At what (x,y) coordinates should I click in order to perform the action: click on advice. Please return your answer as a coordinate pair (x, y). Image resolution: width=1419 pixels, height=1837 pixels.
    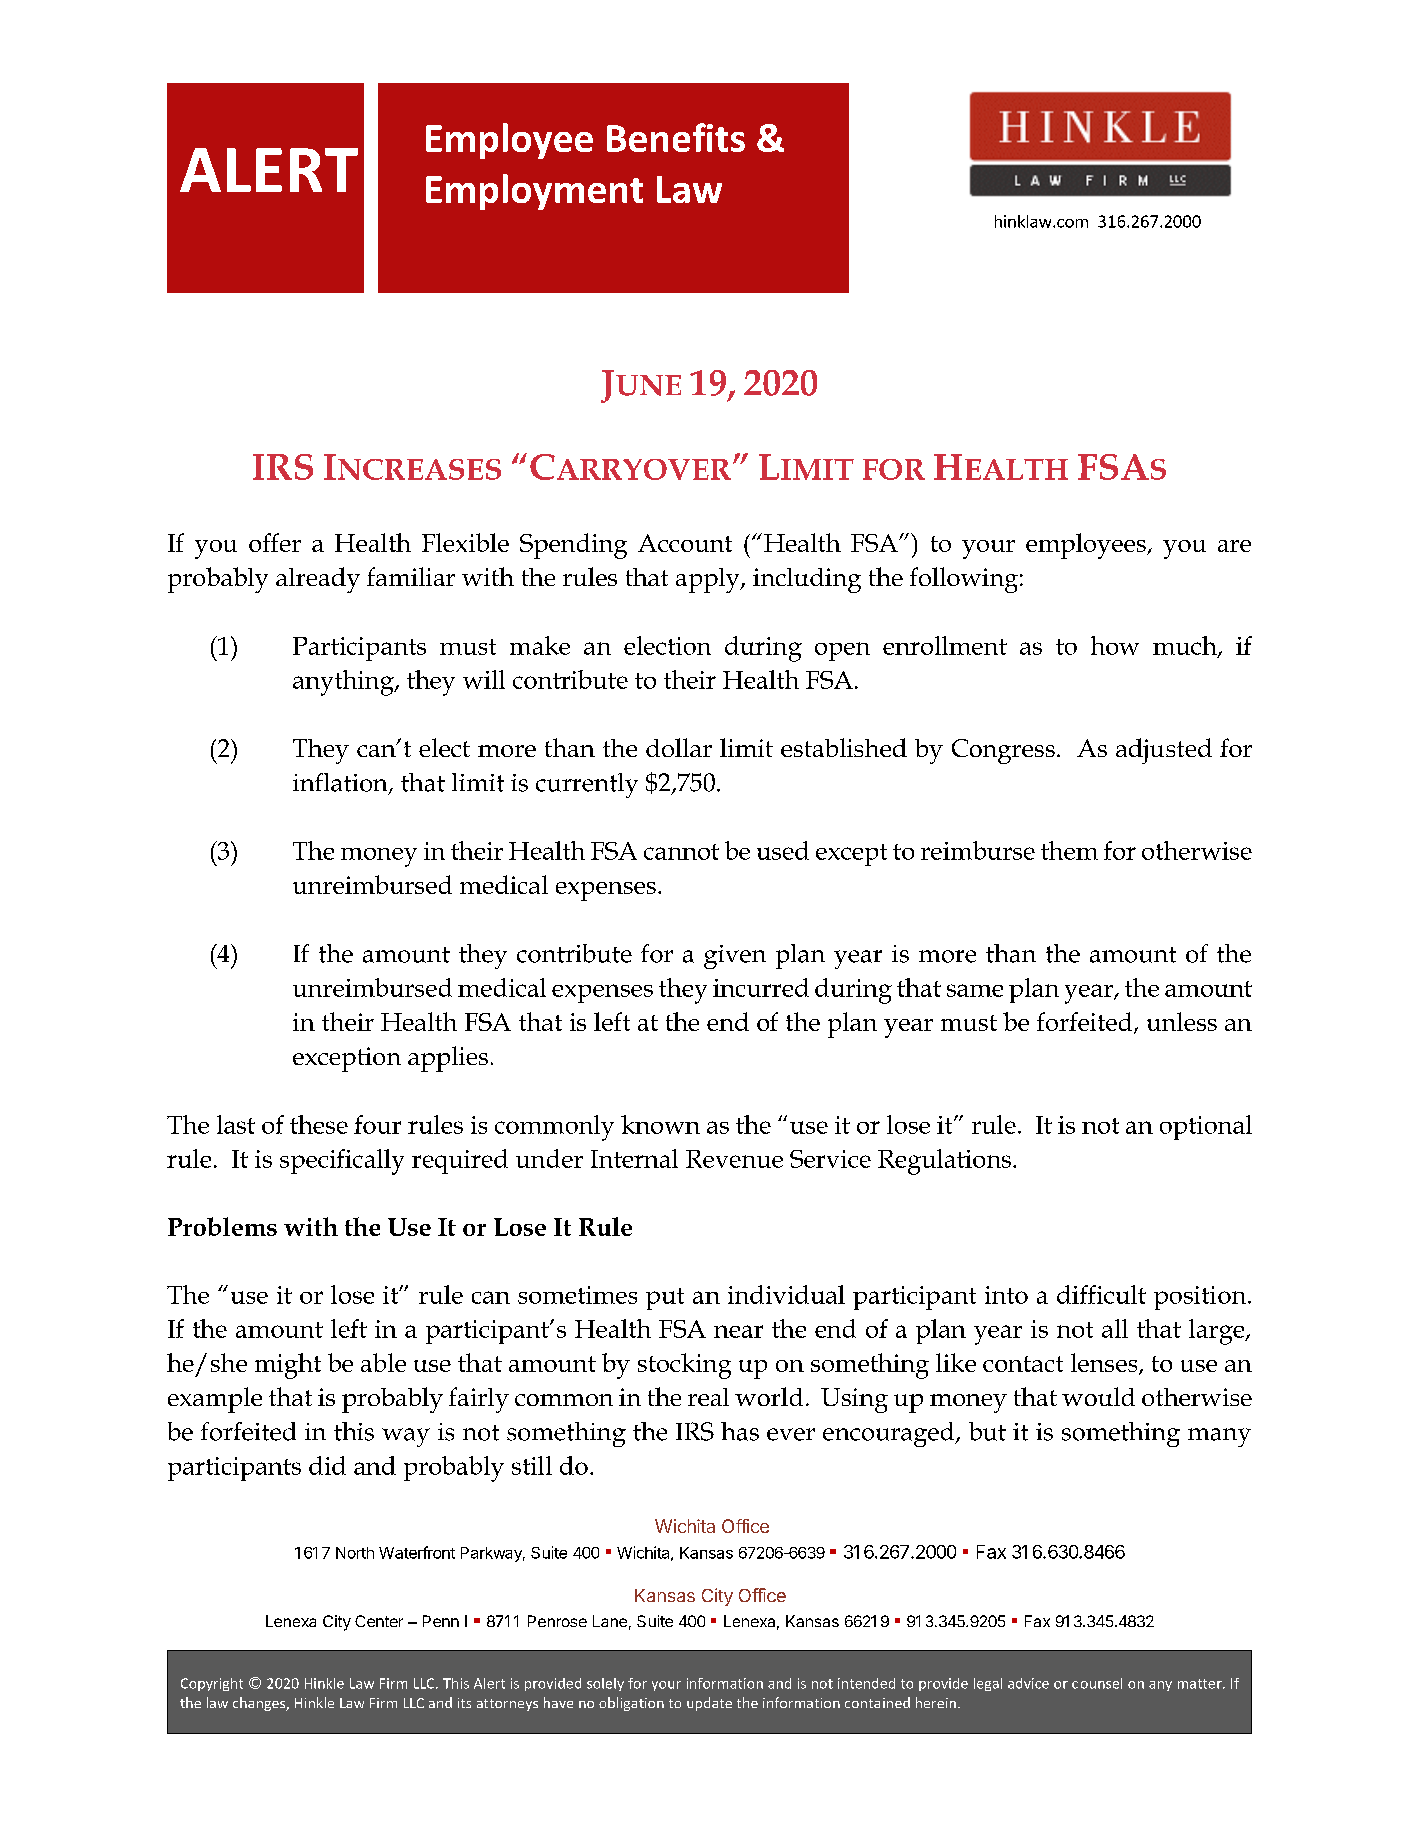
    Looking at the image, I should click on (1028, 1683).
